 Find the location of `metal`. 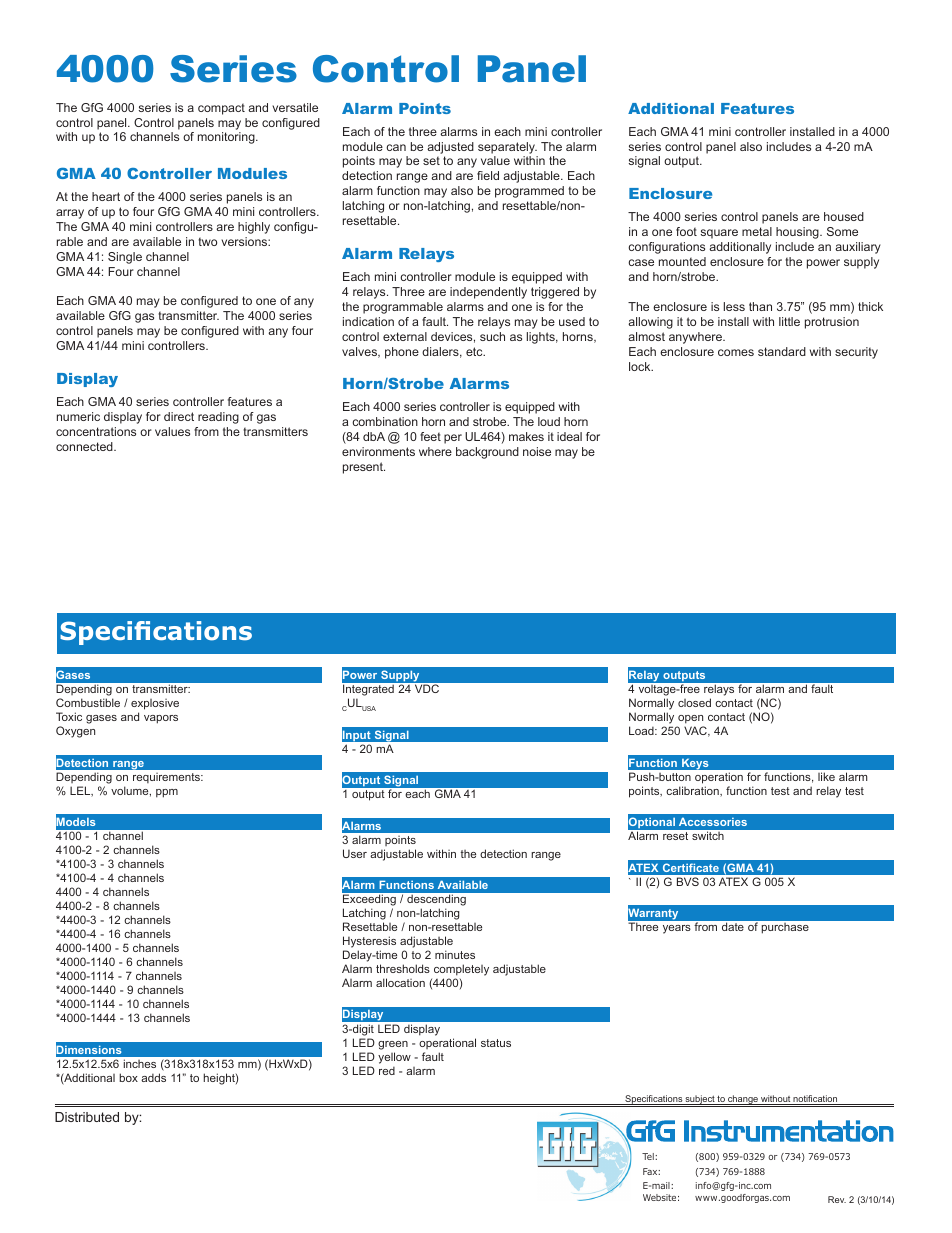

metal is located at coordinates (757, 231).
